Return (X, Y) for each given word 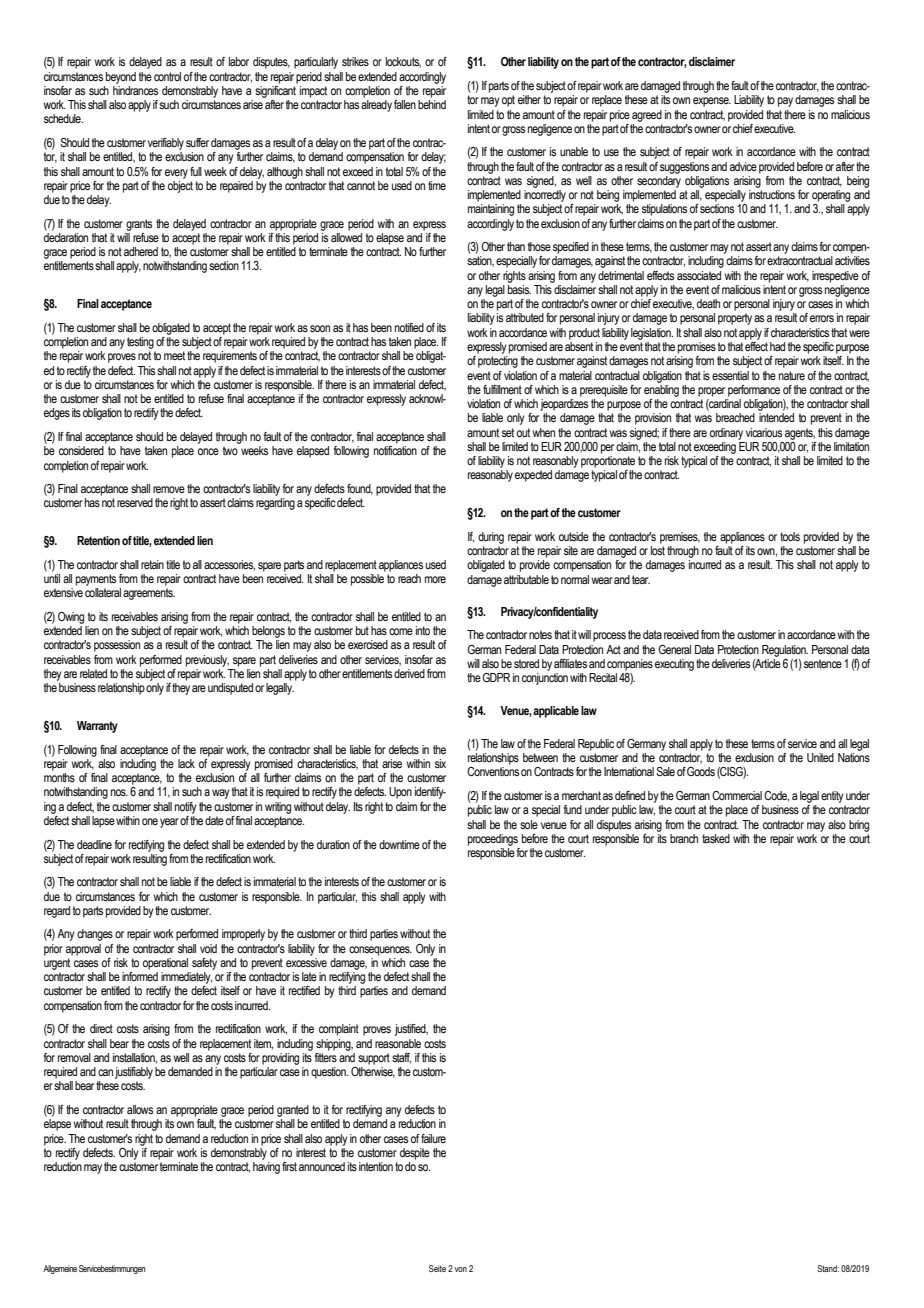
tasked (716, 838)
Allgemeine (60, 1269)
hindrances (135, 89)
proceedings (493, 840)
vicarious (764, 432)
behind (432, 104)
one (150, 821)
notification (395, 450)
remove (169, 489)
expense (712, 102)
